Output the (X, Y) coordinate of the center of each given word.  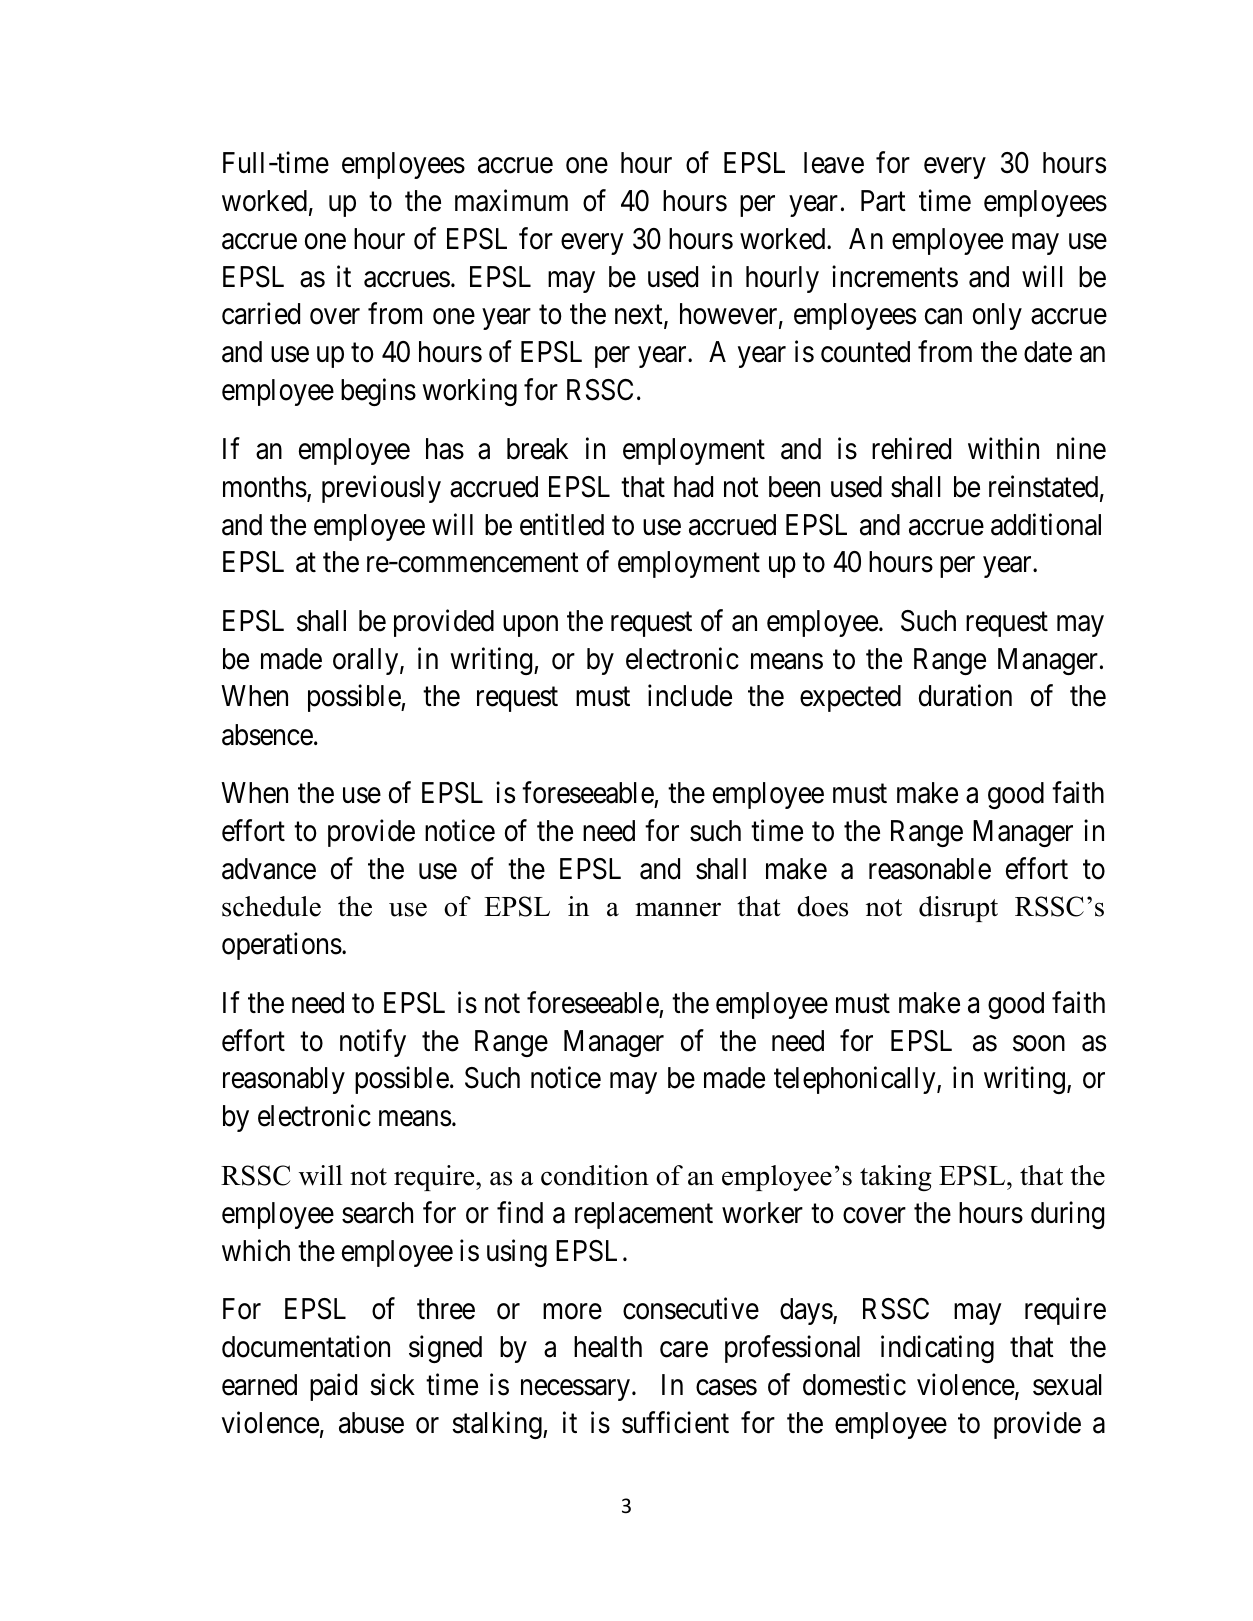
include (690, 696)
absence (267, 735)
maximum (511, 200)
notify (373, 1043)
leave (834, 163)
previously (381, 489)
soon (1039, 1043)
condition (595, 1175)
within (1003, 448)
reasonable (930, 869)
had (693, 487)
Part (883, 201)
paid (333, 1387)
